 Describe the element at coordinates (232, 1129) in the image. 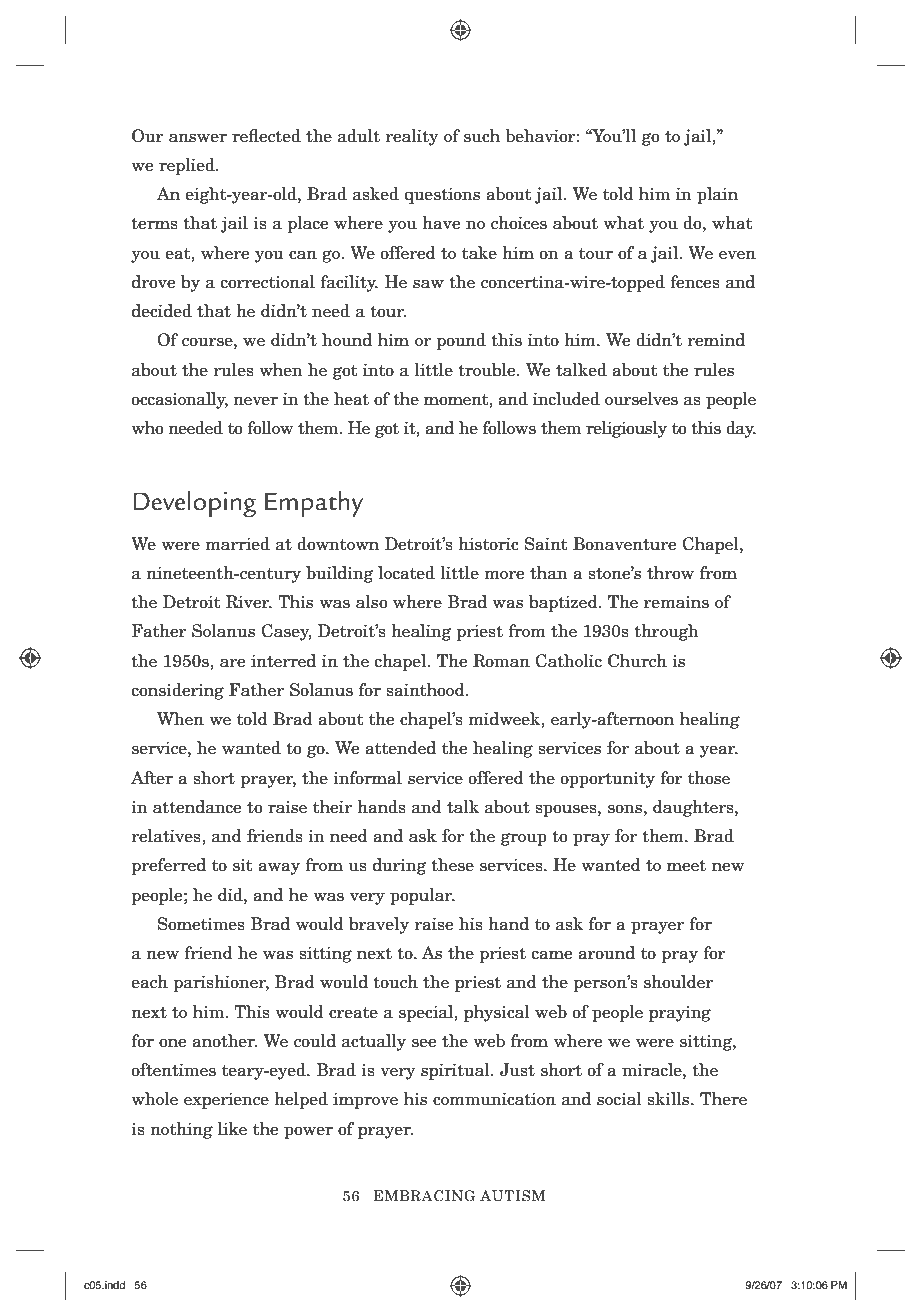

I see `like` at that location.
